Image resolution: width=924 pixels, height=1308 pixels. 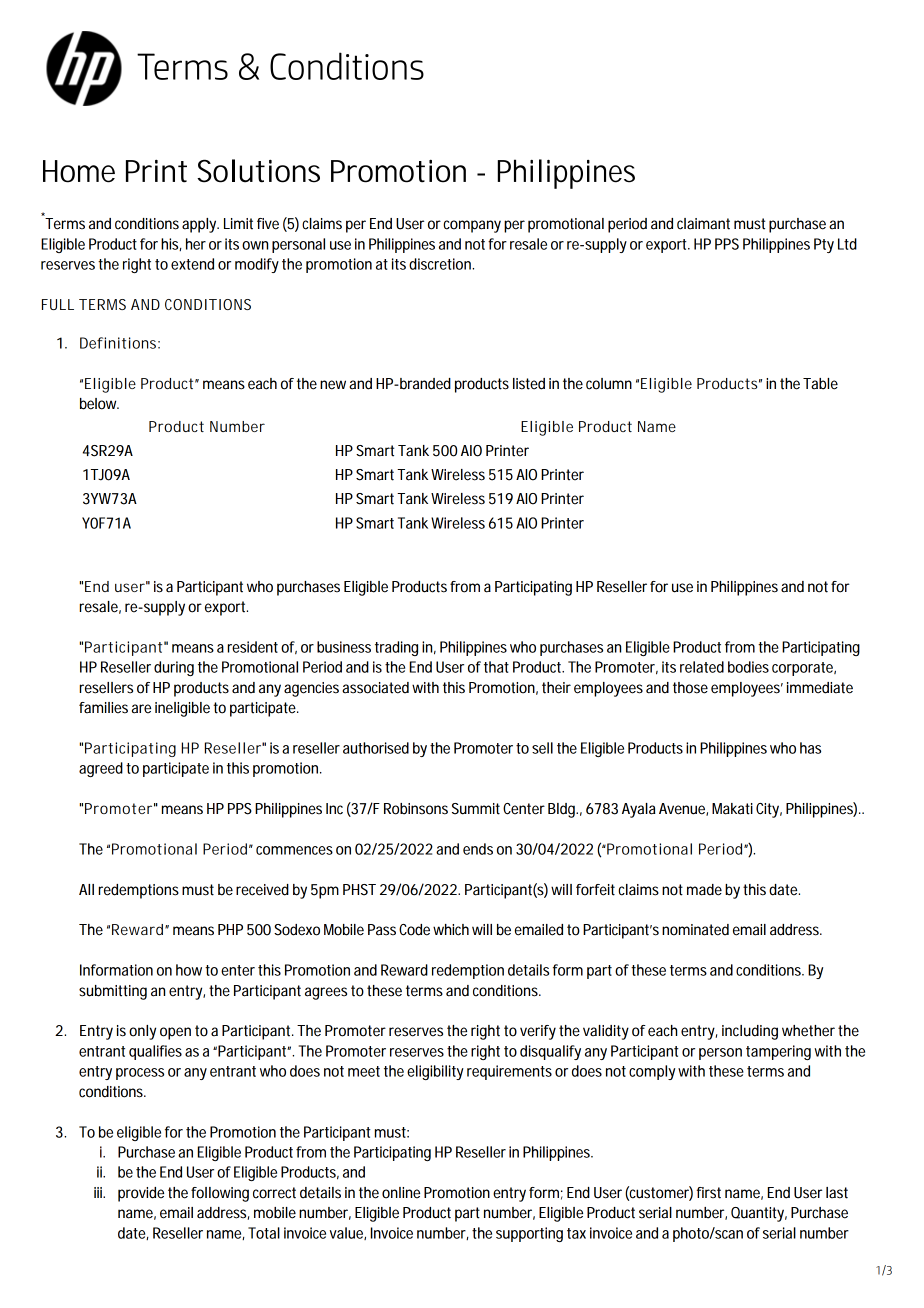 What do you see at coordinates (141, 1194) in the screenshot?
I see `provide` at bounding box center [141, 1194].
